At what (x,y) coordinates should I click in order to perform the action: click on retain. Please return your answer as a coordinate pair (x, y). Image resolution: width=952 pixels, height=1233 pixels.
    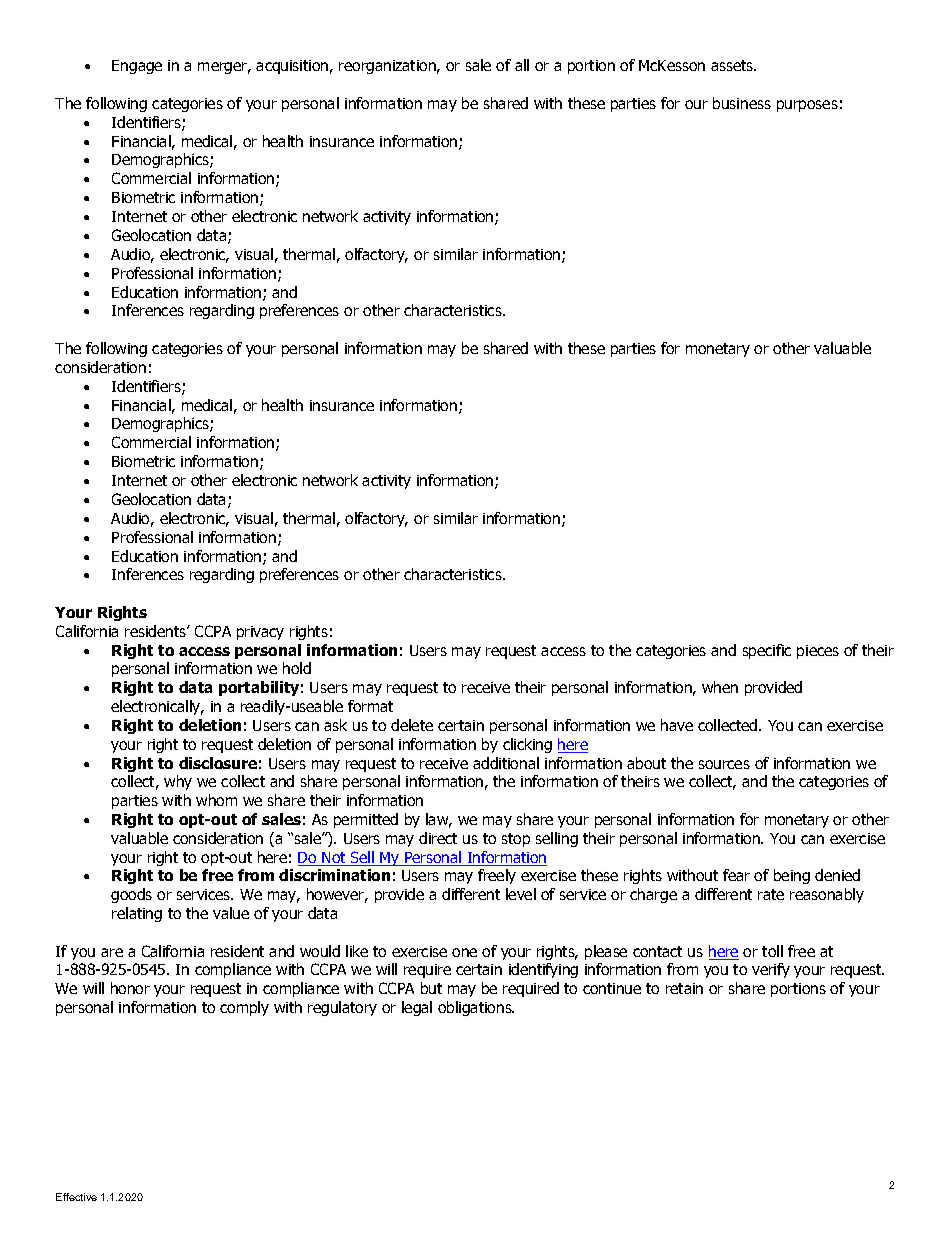
    Looking at the image, I should click on (684, 988).
